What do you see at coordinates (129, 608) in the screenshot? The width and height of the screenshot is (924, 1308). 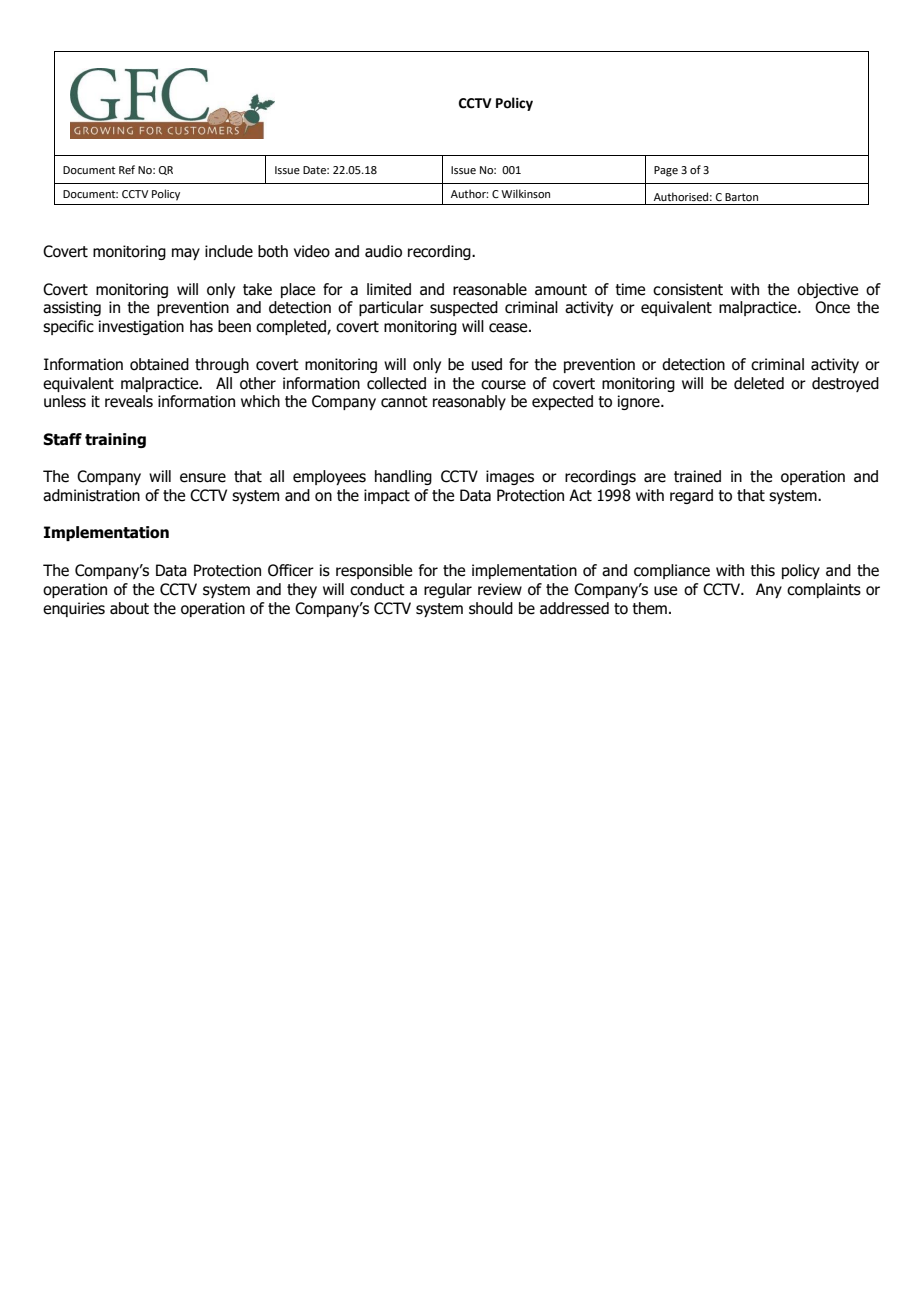 I see `about` at bounding box center [129, 608].
